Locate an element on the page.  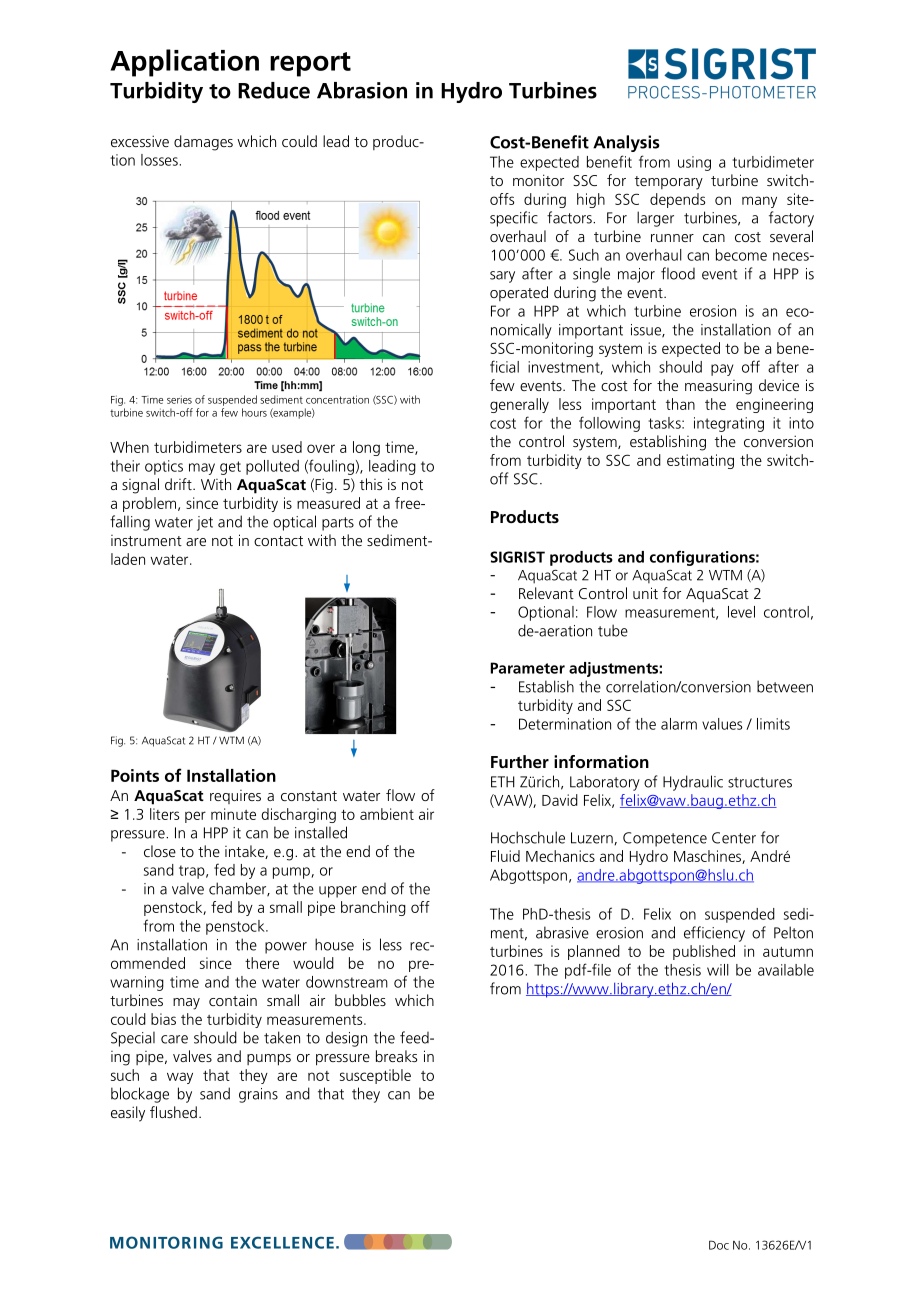
jet is located at coordinates (205, 523).
